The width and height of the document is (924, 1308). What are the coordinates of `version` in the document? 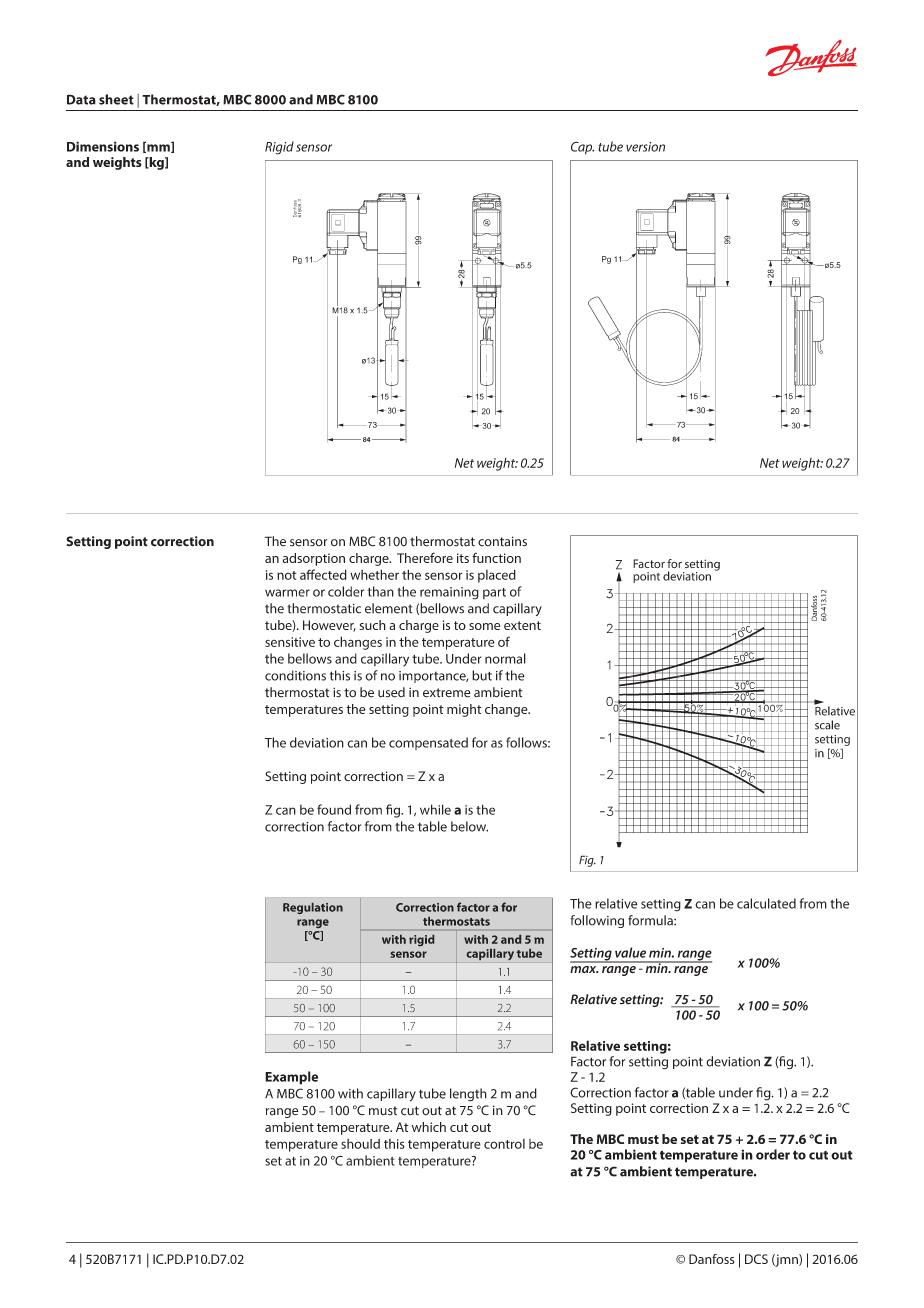 It's located at (645, 147).
